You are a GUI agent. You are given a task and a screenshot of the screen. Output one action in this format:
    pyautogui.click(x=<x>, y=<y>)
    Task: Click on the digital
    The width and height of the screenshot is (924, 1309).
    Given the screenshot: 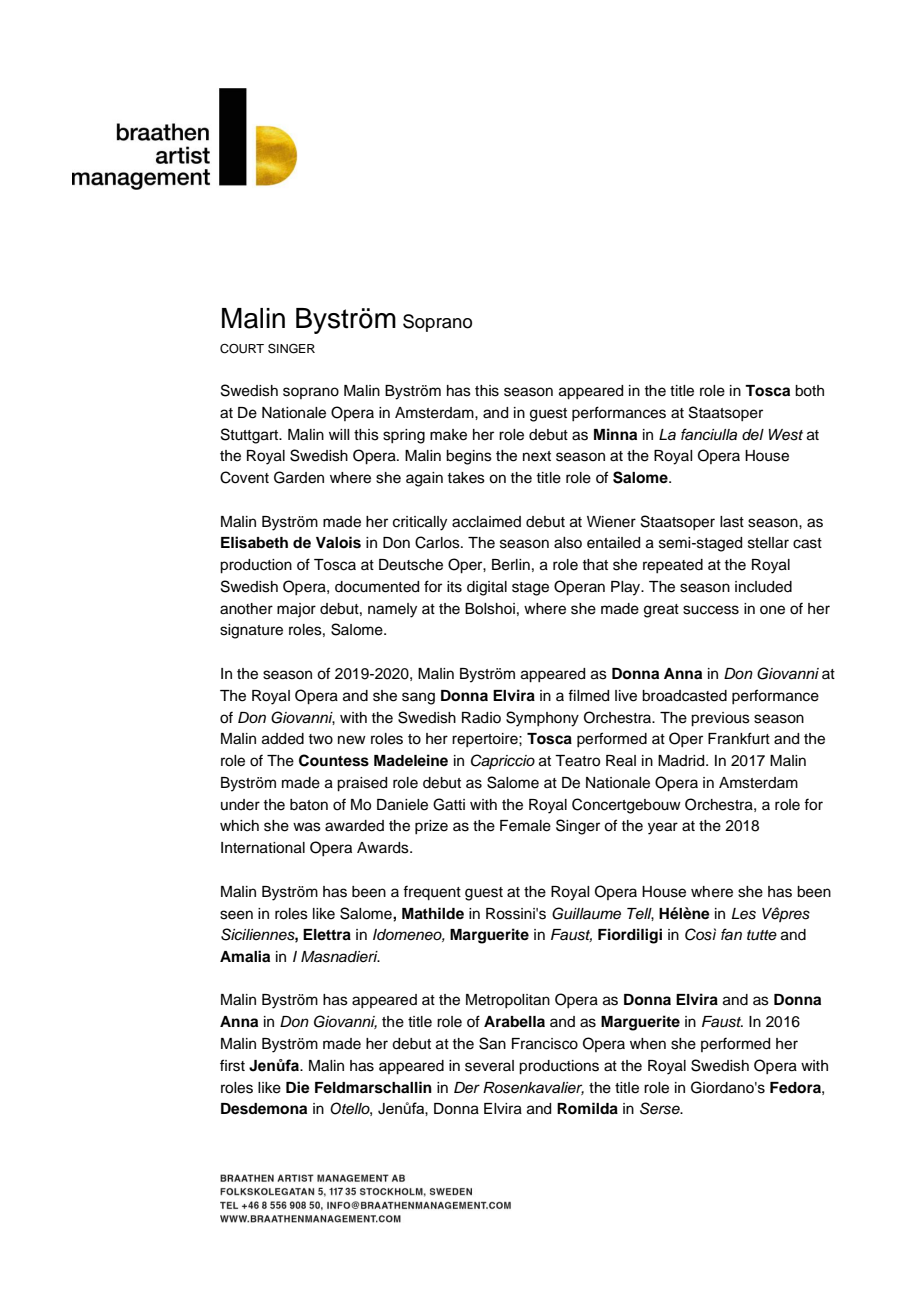 What is the action you would take?
    pyautogui.click(x=487, y=588)
